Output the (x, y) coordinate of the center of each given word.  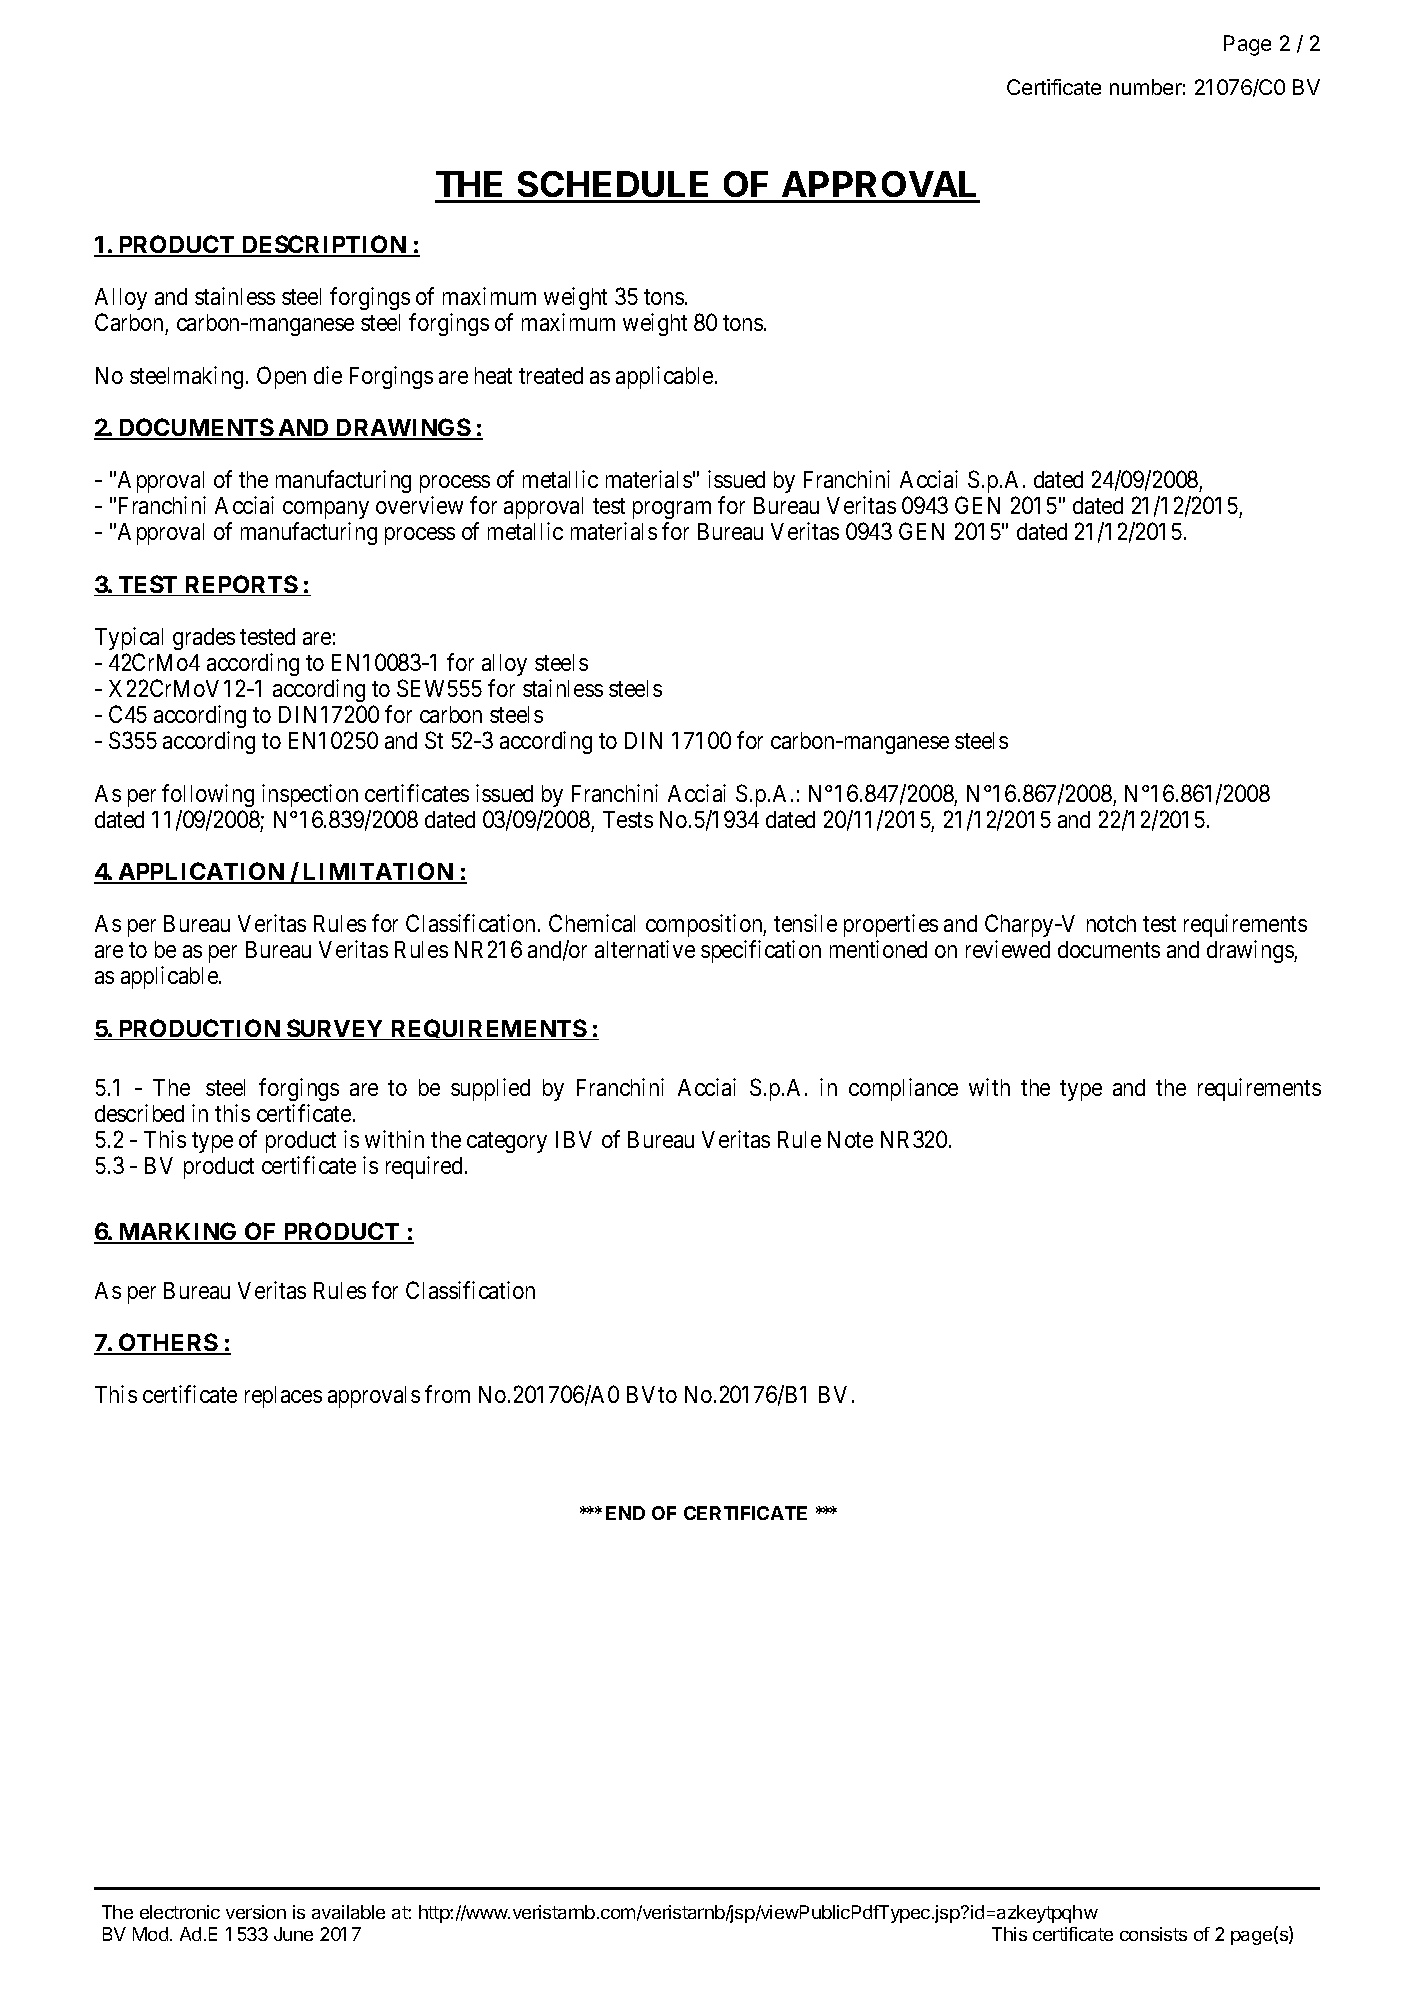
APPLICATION (201, 872)
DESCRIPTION (324, 245)
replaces (283, 1397)
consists (1153, 1934)
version (256, 1912)
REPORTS (240, 585)
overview (419, 505)
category (507, 1142)
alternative (645, 949)
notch (1111, 923)
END (625, 1513)
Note (850, 1139)
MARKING (178, 1232)
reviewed (1008, 949)
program (672, 510)
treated (551, 375)
